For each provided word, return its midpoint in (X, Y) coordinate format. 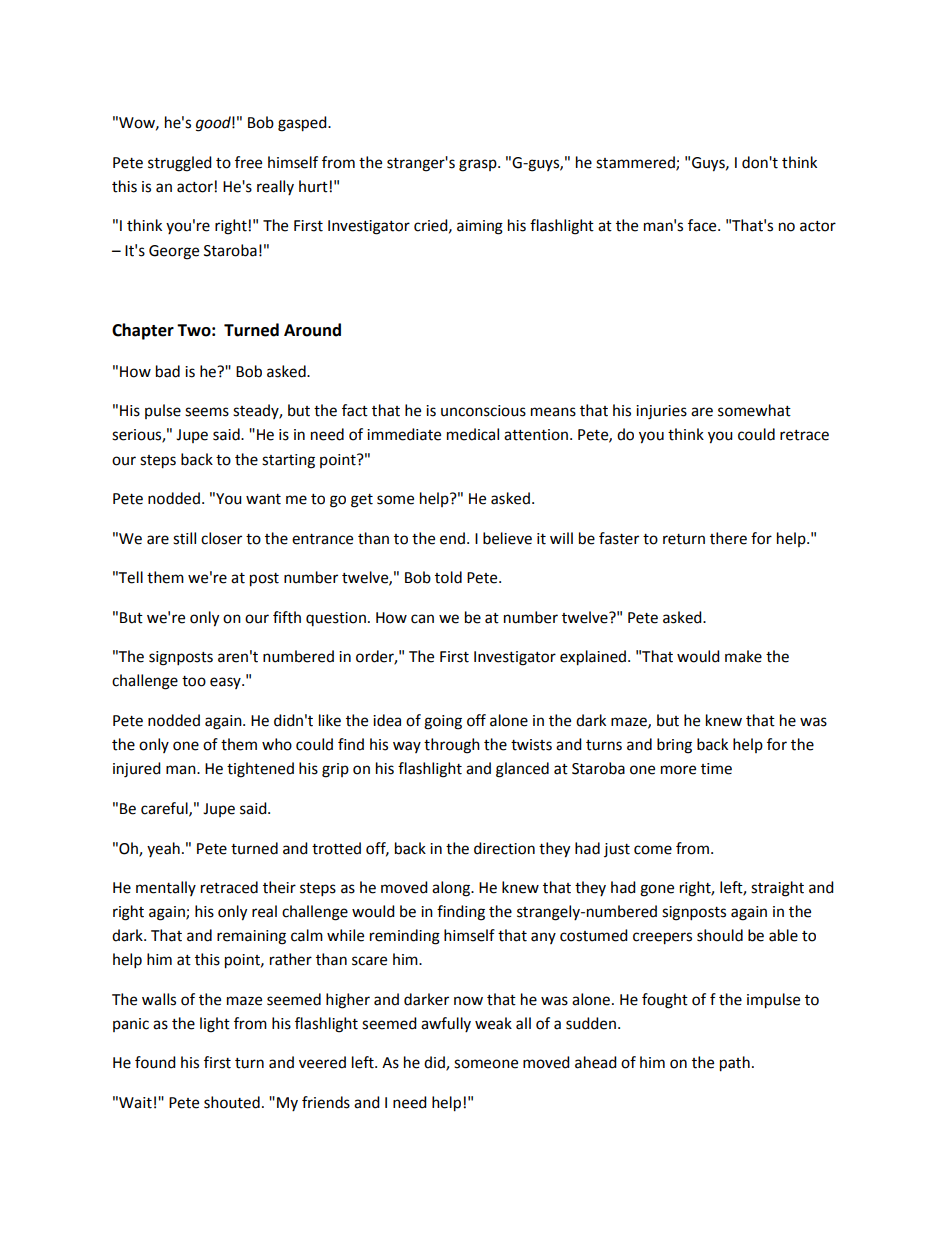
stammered (636, 163)
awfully (446, 1024)
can (422, 619)
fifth (287, 617)
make (743, 656)
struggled (180, 164)
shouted (232, 1102)
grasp (479, 165)
